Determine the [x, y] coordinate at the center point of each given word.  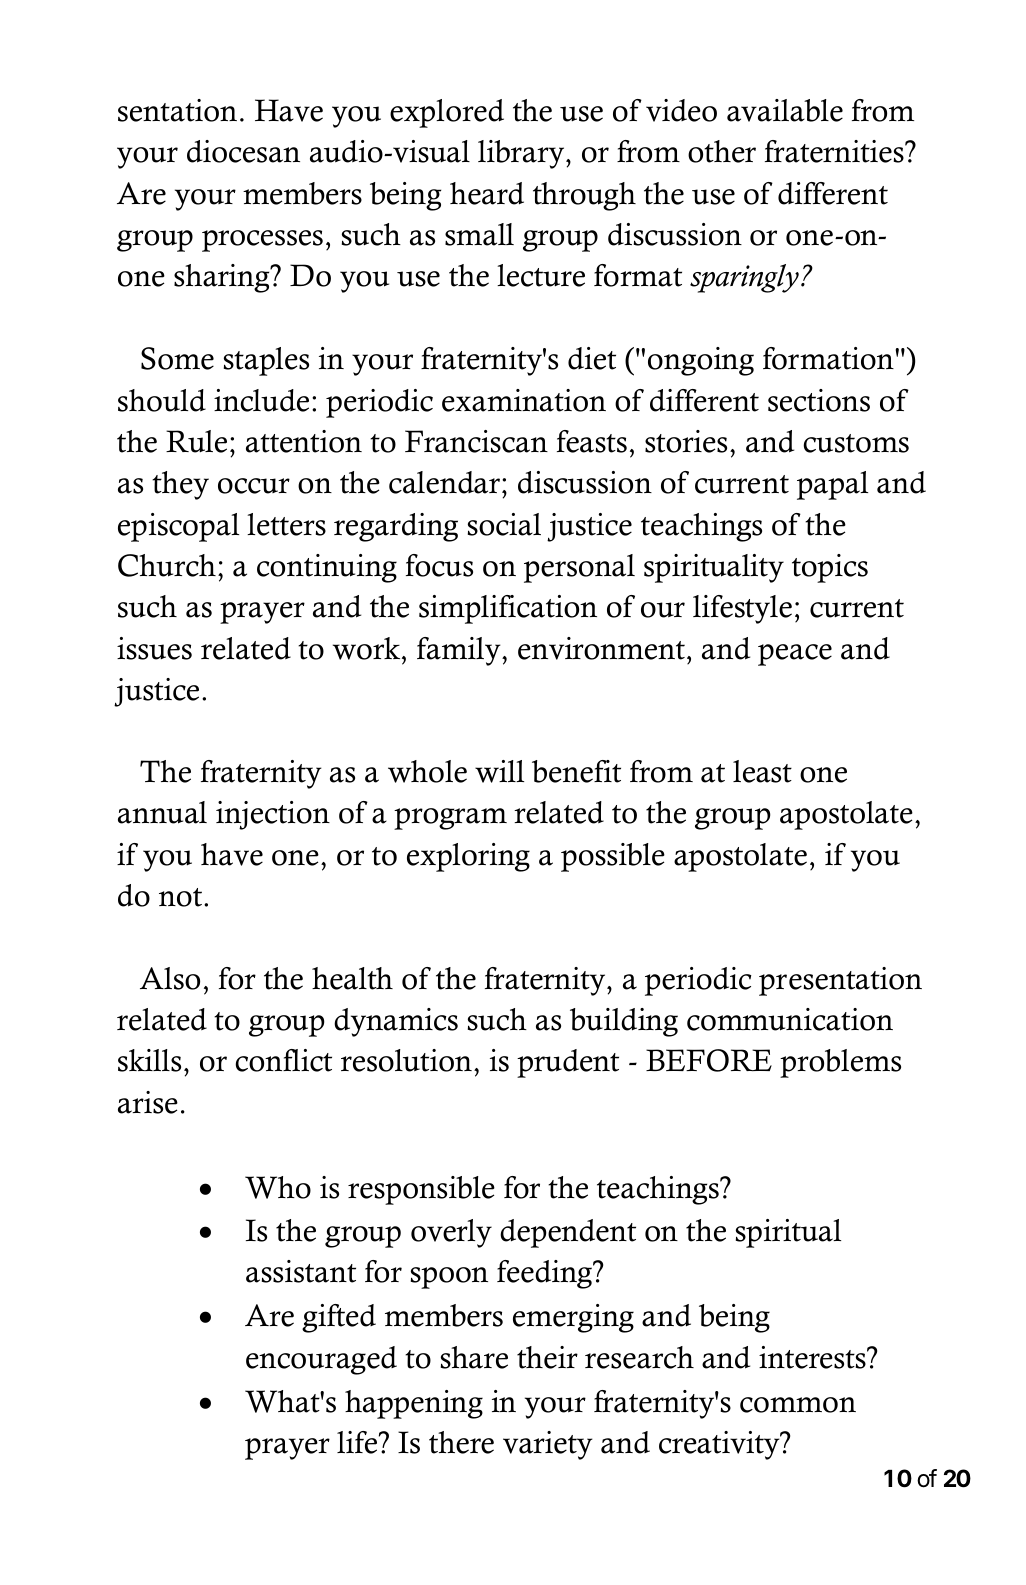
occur [254, 486]
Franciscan [476, 441]
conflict [283, 1060]
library [522, 154]
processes [262, 241]
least [762, 771]
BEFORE [709, 1060]
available [785, 110]
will [499, 771]
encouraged [321, 1360]
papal [832, 485]
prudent [568, 1063]
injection [273, 815]
